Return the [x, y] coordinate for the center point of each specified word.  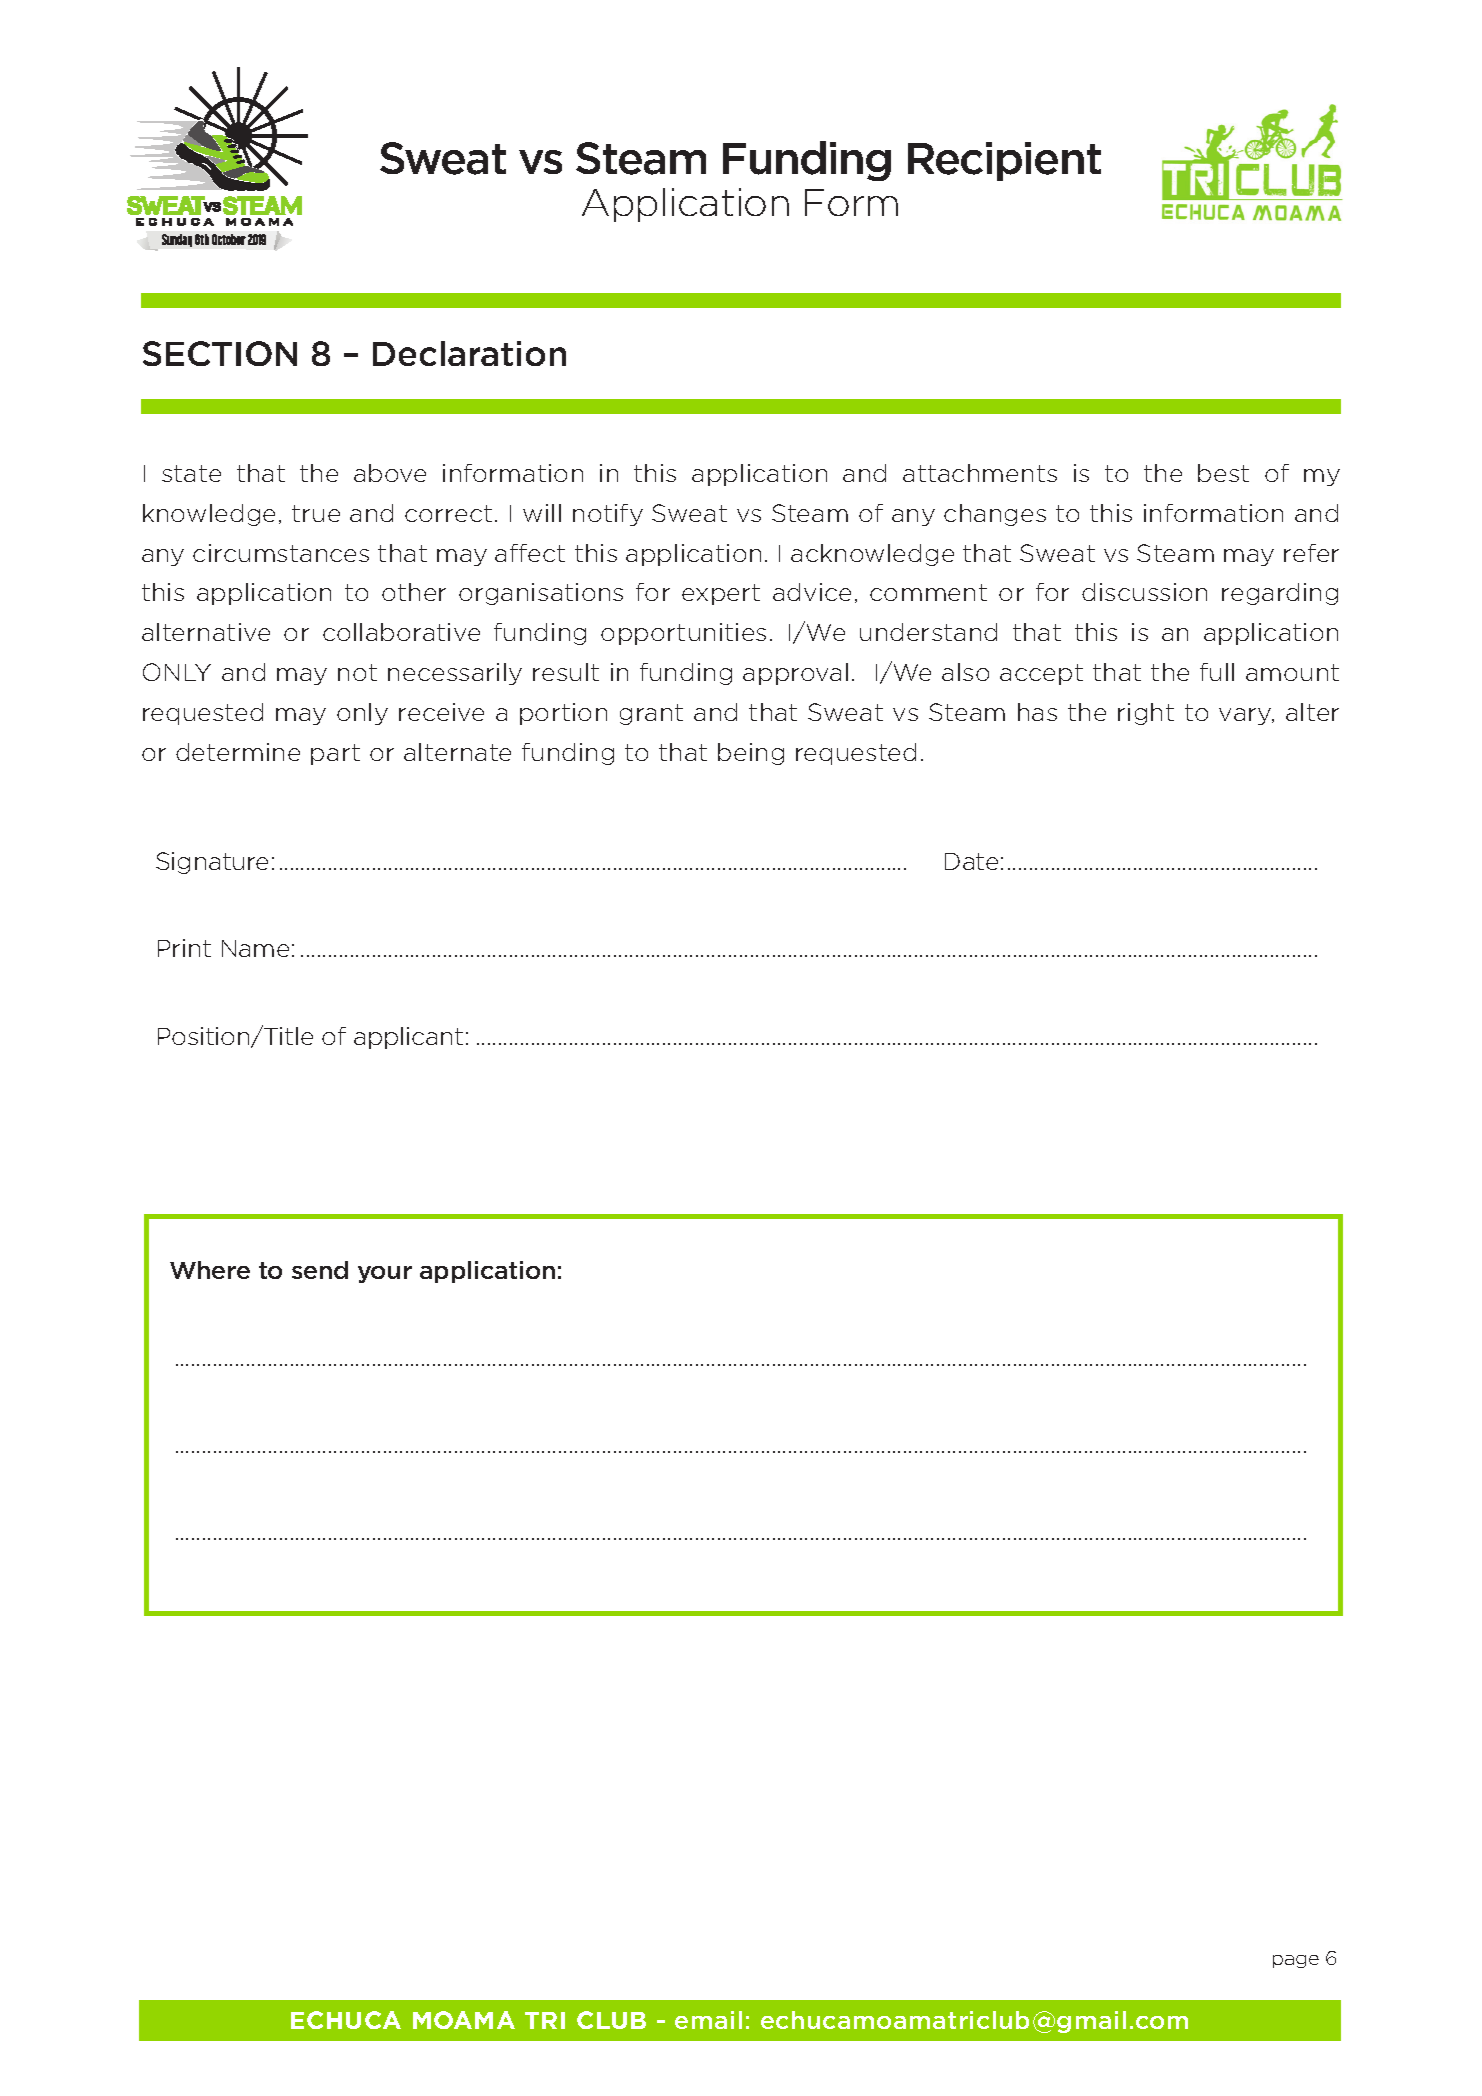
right [1146, 714]
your [385, 1274]
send [320, 1270]
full [1217, 672]
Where [210, 1270]
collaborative [401, 632]
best [1223, 473]
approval [795, 674]
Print [184, 948]
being [751, 754]
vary [1246, 716]
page [1296, 1961]
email [708, 2020]
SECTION [220, 353]
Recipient [1004, 161]
